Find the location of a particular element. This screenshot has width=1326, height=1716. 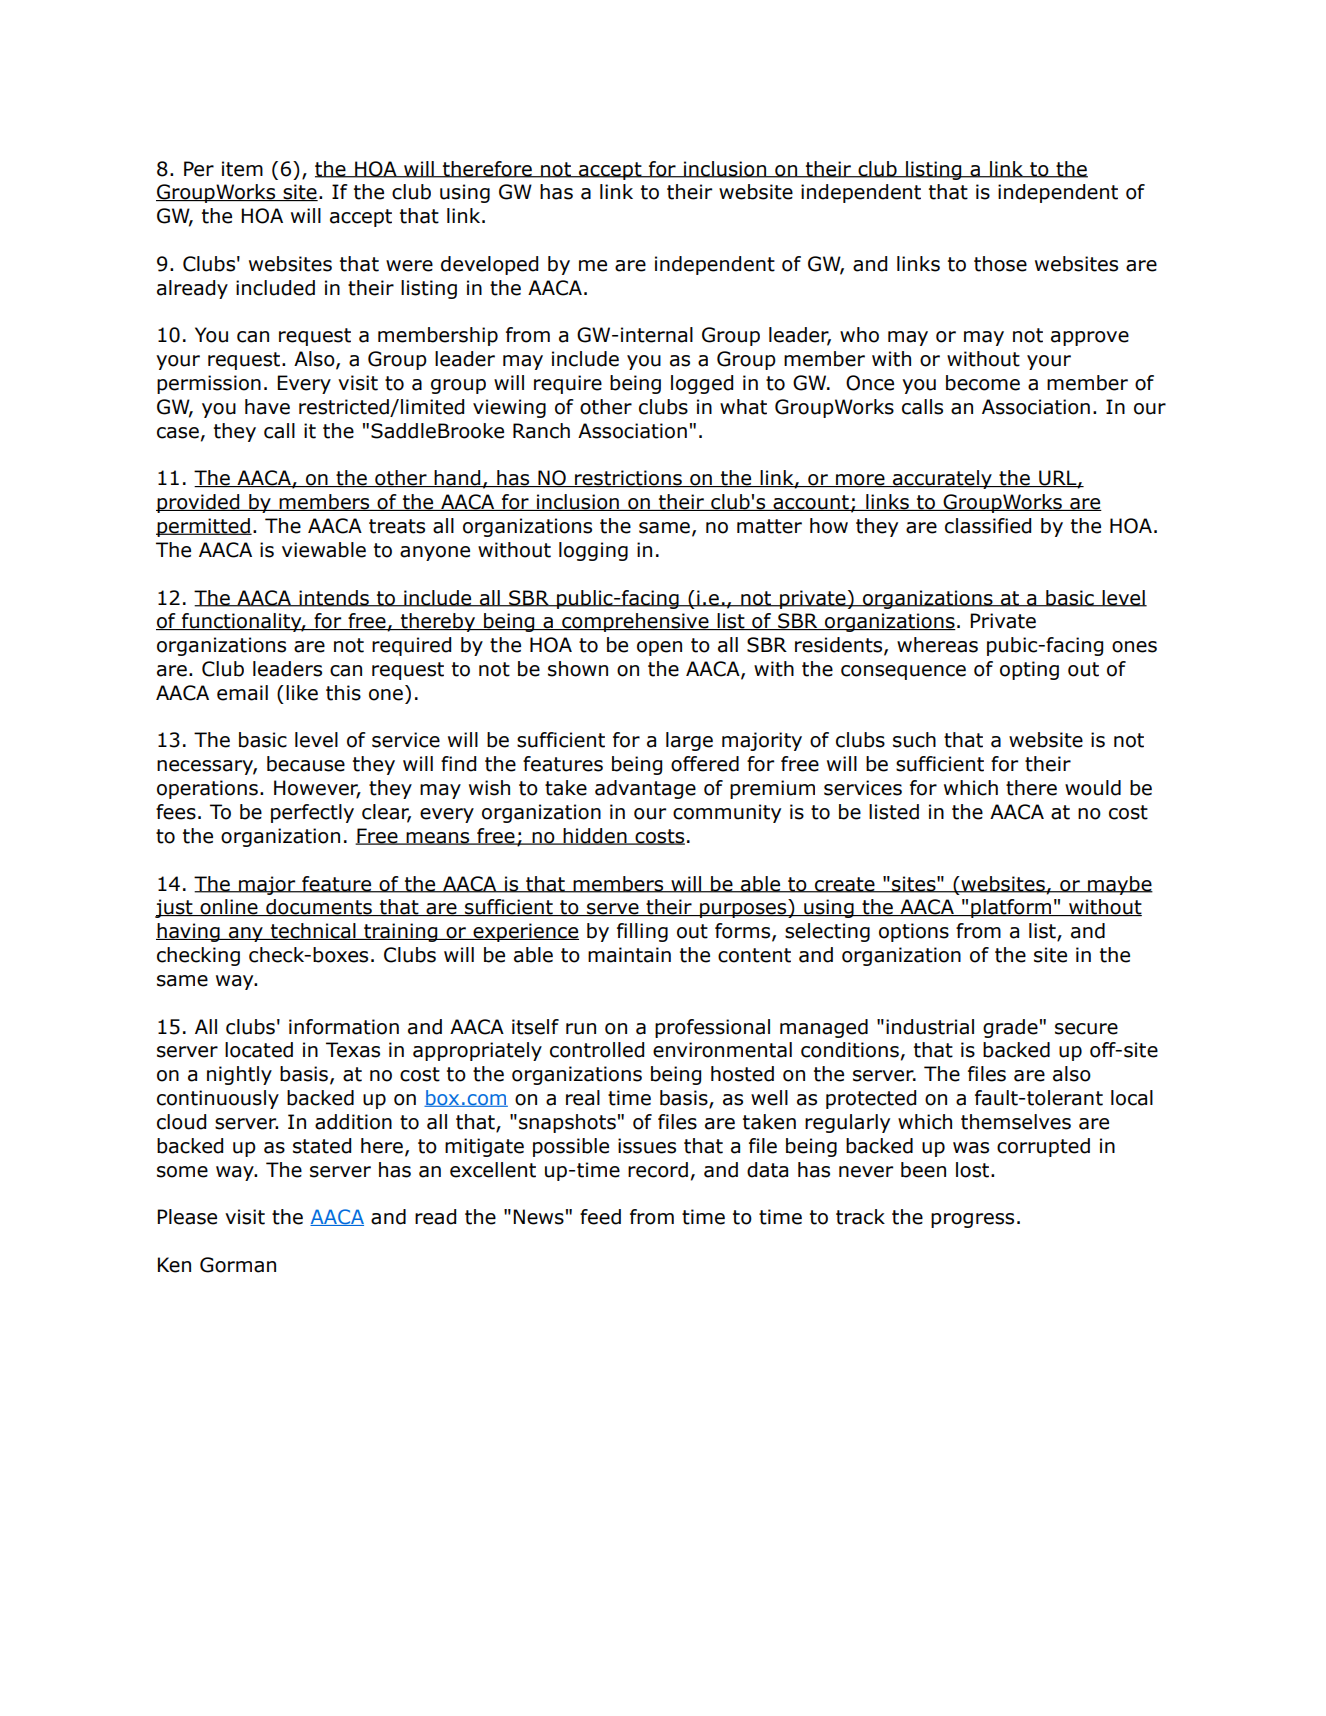

documents is located at coordinates (319, 907).
